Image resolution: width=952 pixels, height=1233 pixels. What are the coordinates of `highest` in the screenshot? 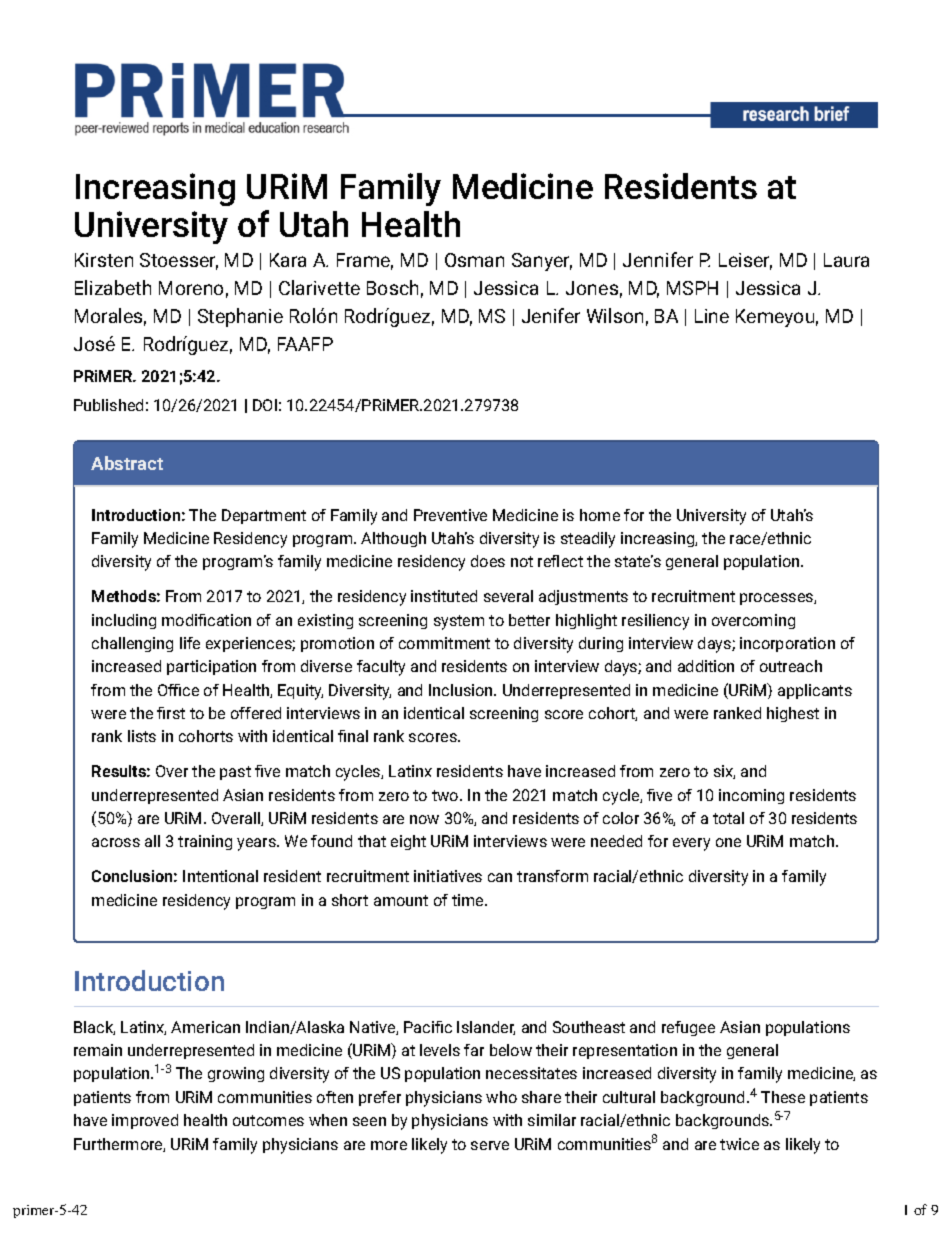 It's located at (793, 714).
